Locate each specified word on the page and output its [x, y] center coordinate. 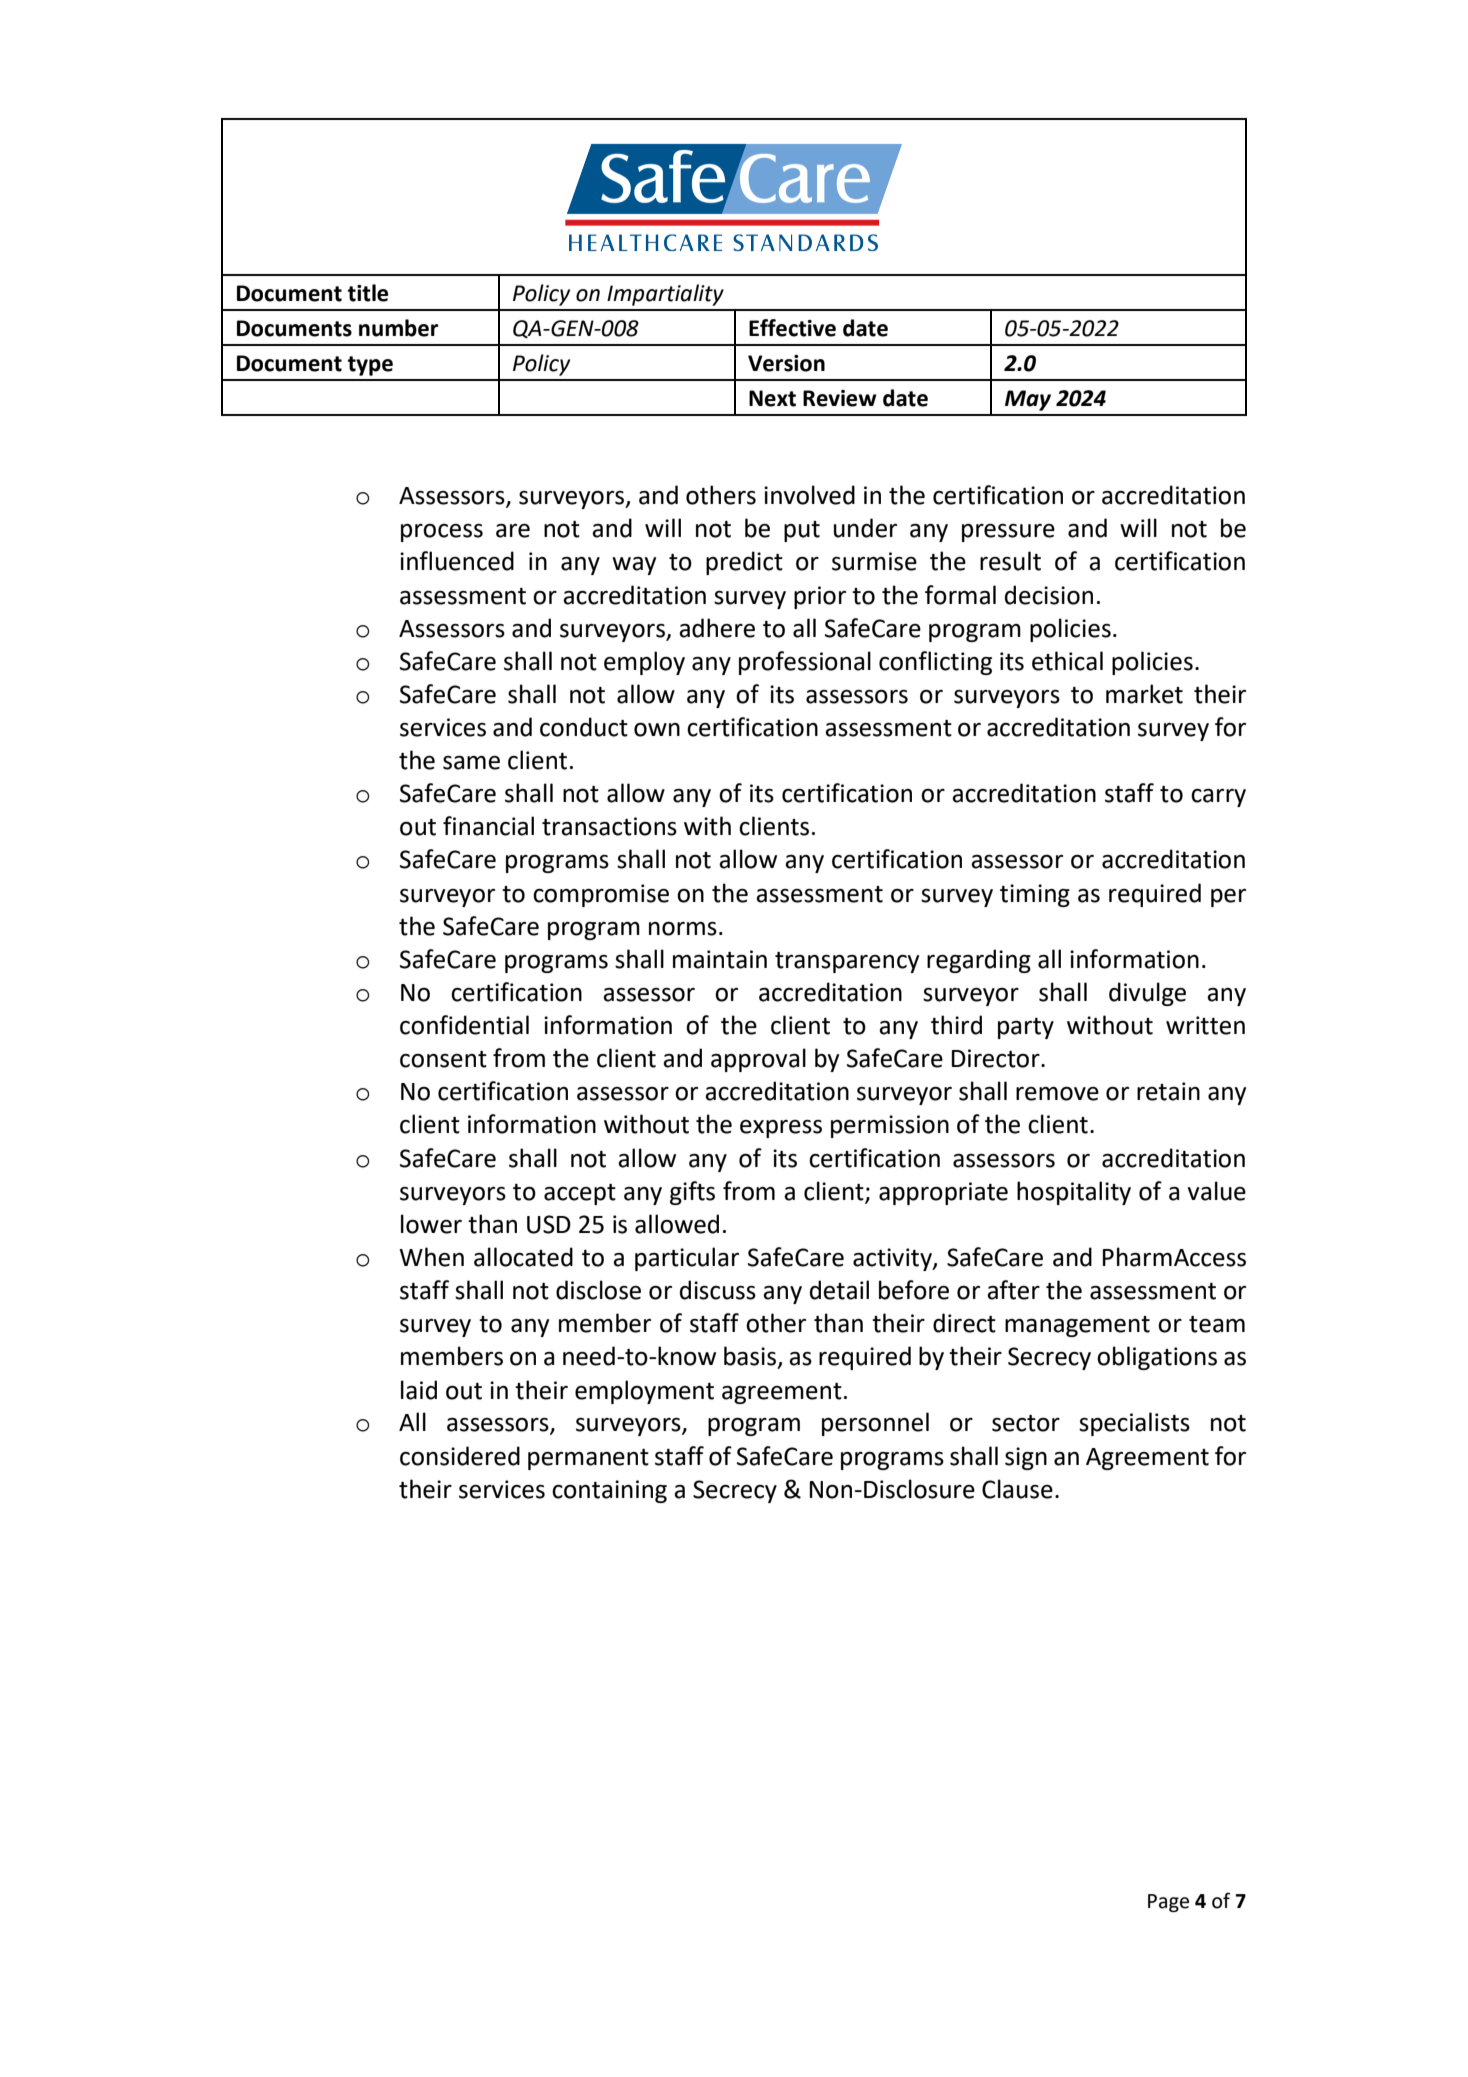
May [1028, 400]
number [398, 328]
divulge [1147, 994]
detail [839, 1290]
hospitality [1074, 1193]
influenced [457, 561]
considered [460, 1456]
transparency [847, 962]
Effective [792, 328]
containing [609, 1491]
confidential [464, 1025]
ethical [1067, 661]
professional [805, 663]
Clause [1017, 1489]
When [431, 1257]
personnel [875, 1424]
